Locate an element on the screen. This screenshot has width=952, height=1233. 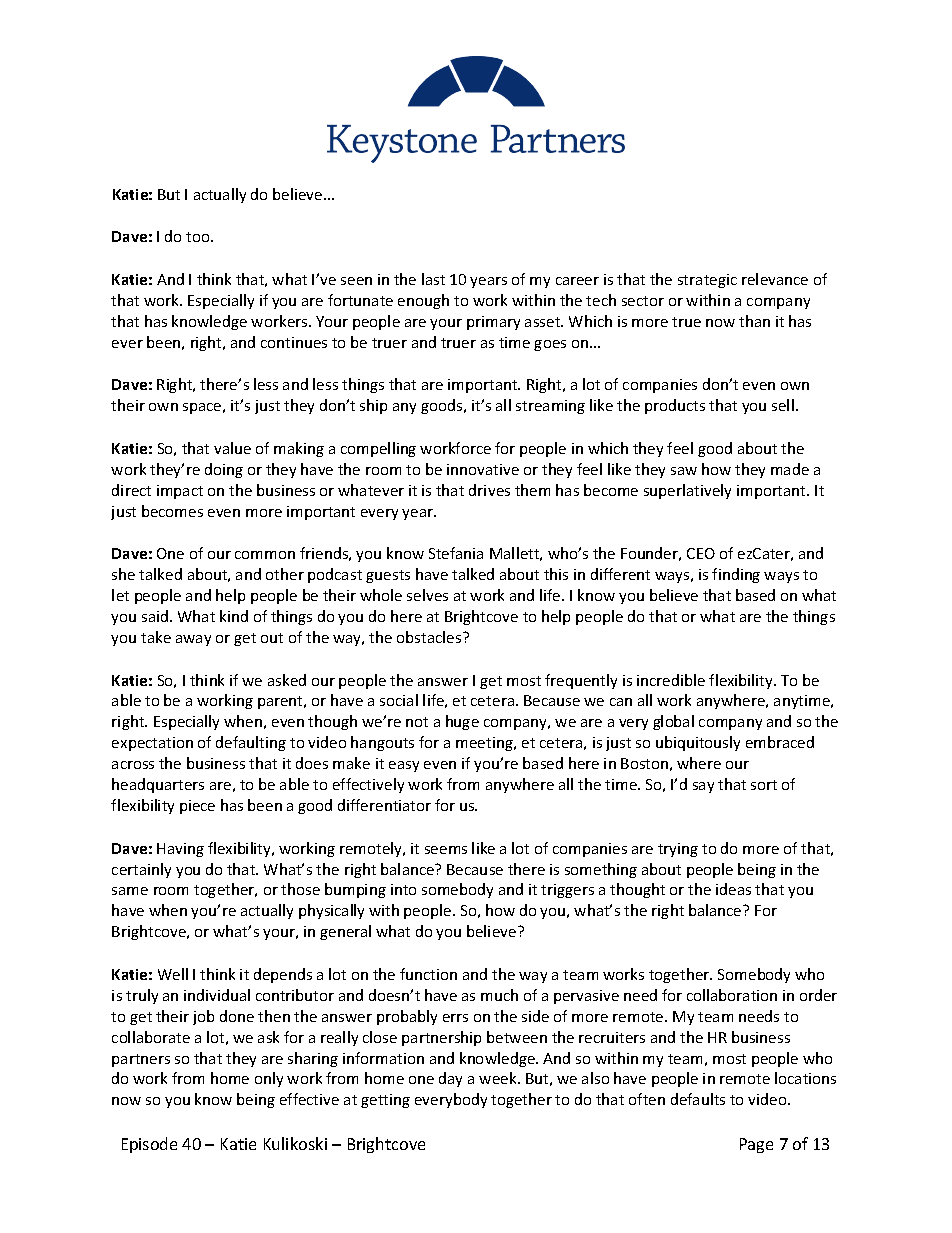
common is located at coordinates (265, 555).
